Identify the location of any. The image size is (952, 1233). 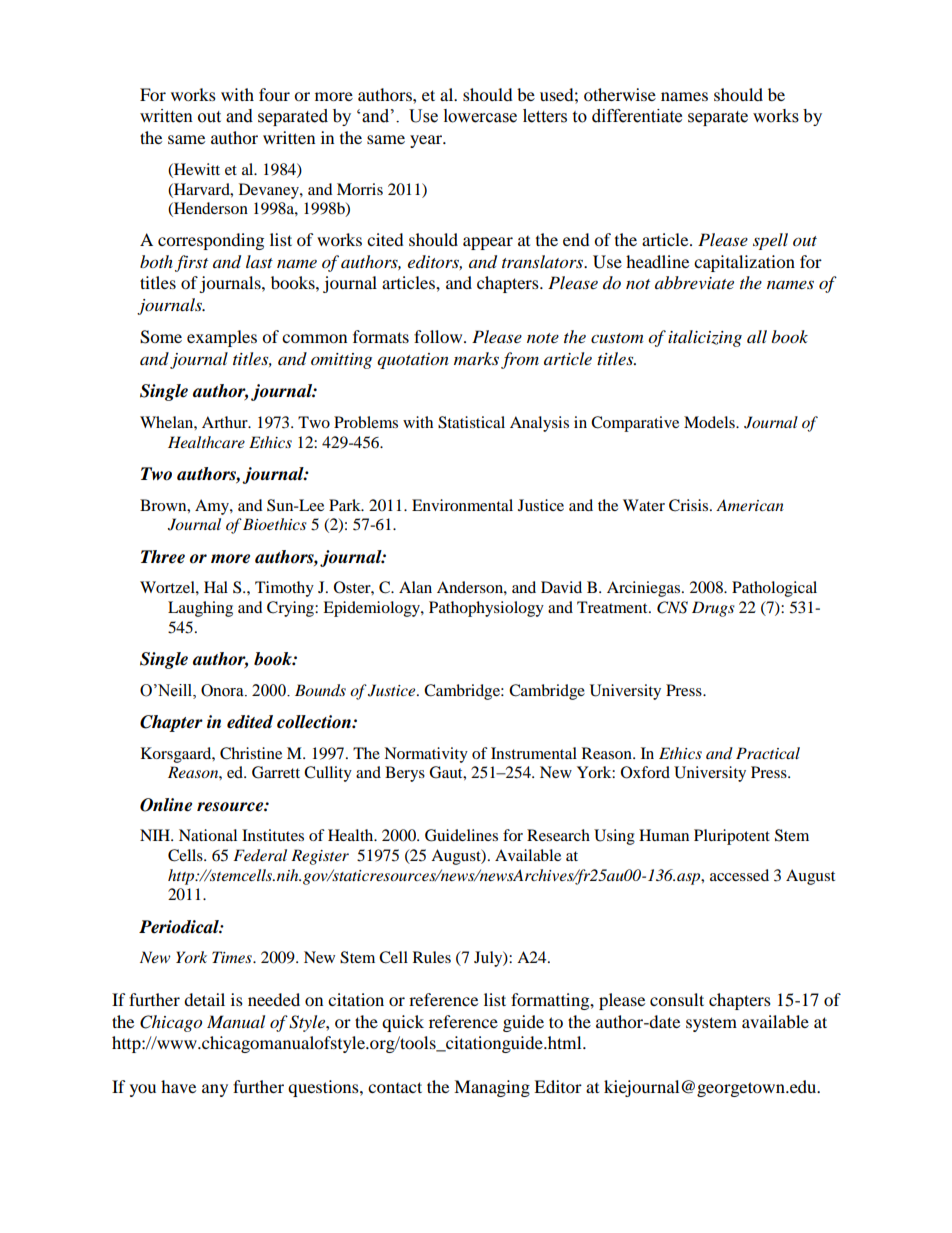
(215, 1090).
